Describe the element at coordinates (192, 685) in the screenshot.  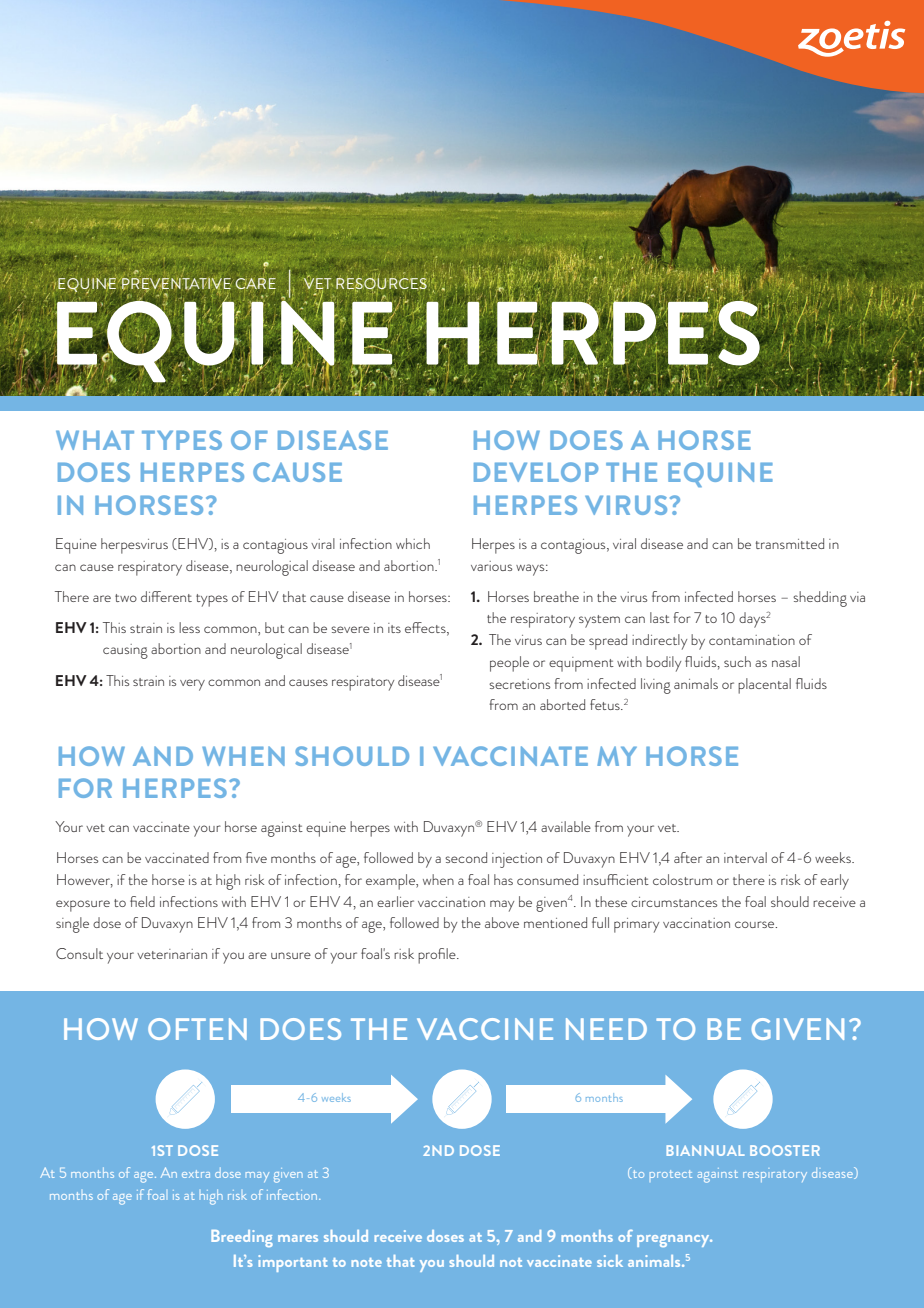
I see `very` at that location.
